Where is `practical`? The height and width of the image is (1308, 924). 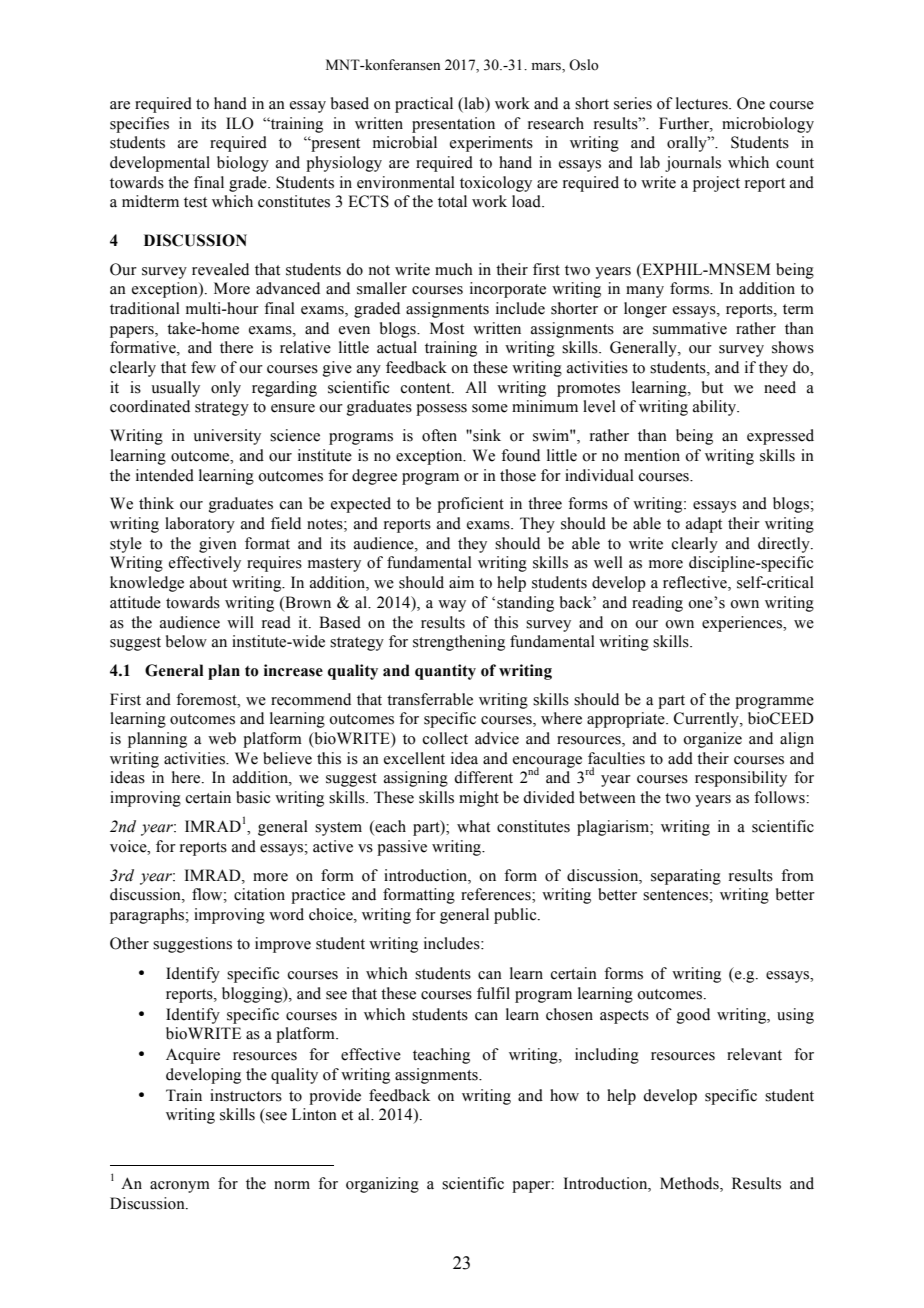 practical is located at coordinates (424, 105).
